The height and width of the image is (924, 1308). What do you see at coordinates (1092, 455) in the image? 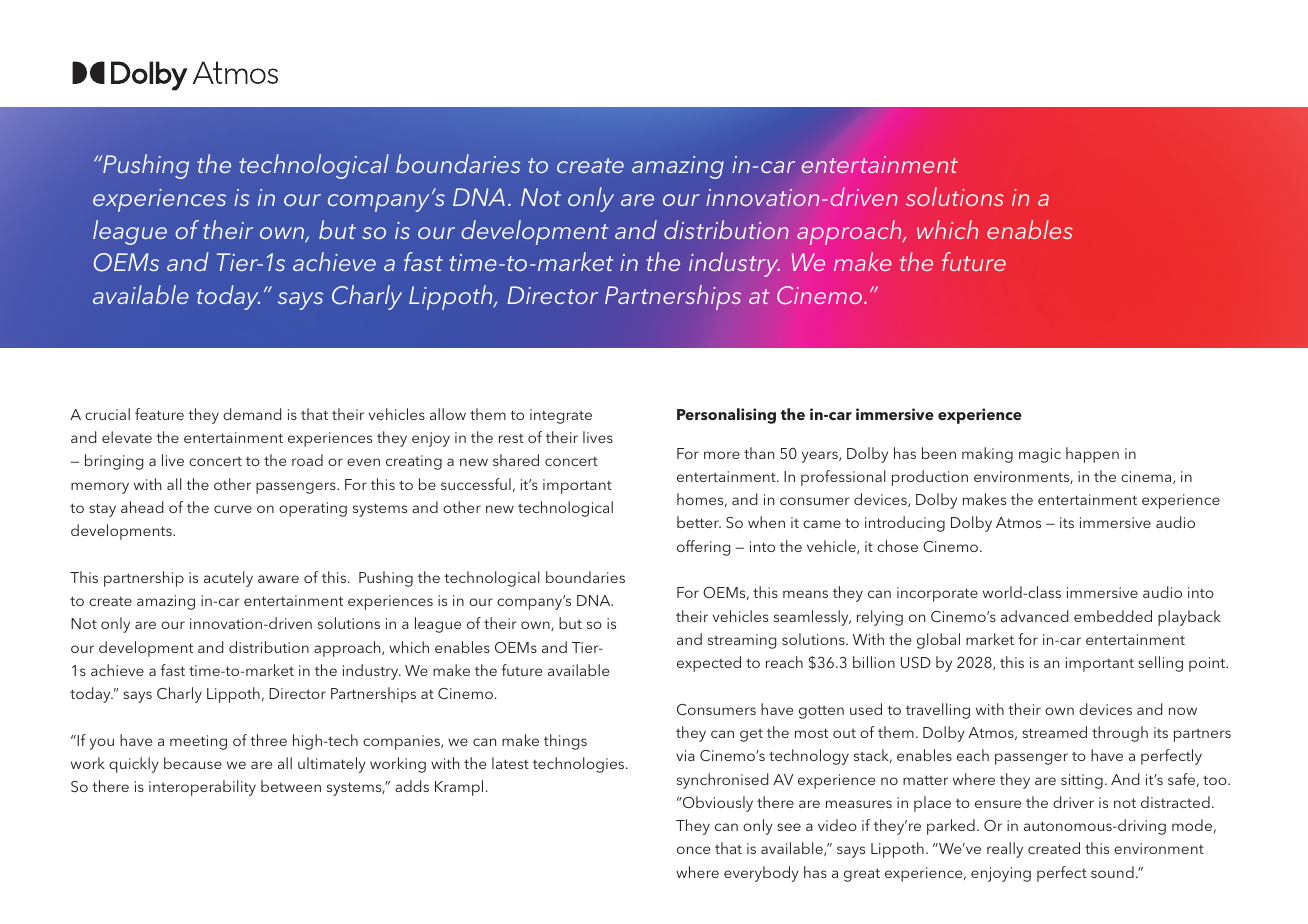
I see `happen` at bounding box center [1092, 455].
